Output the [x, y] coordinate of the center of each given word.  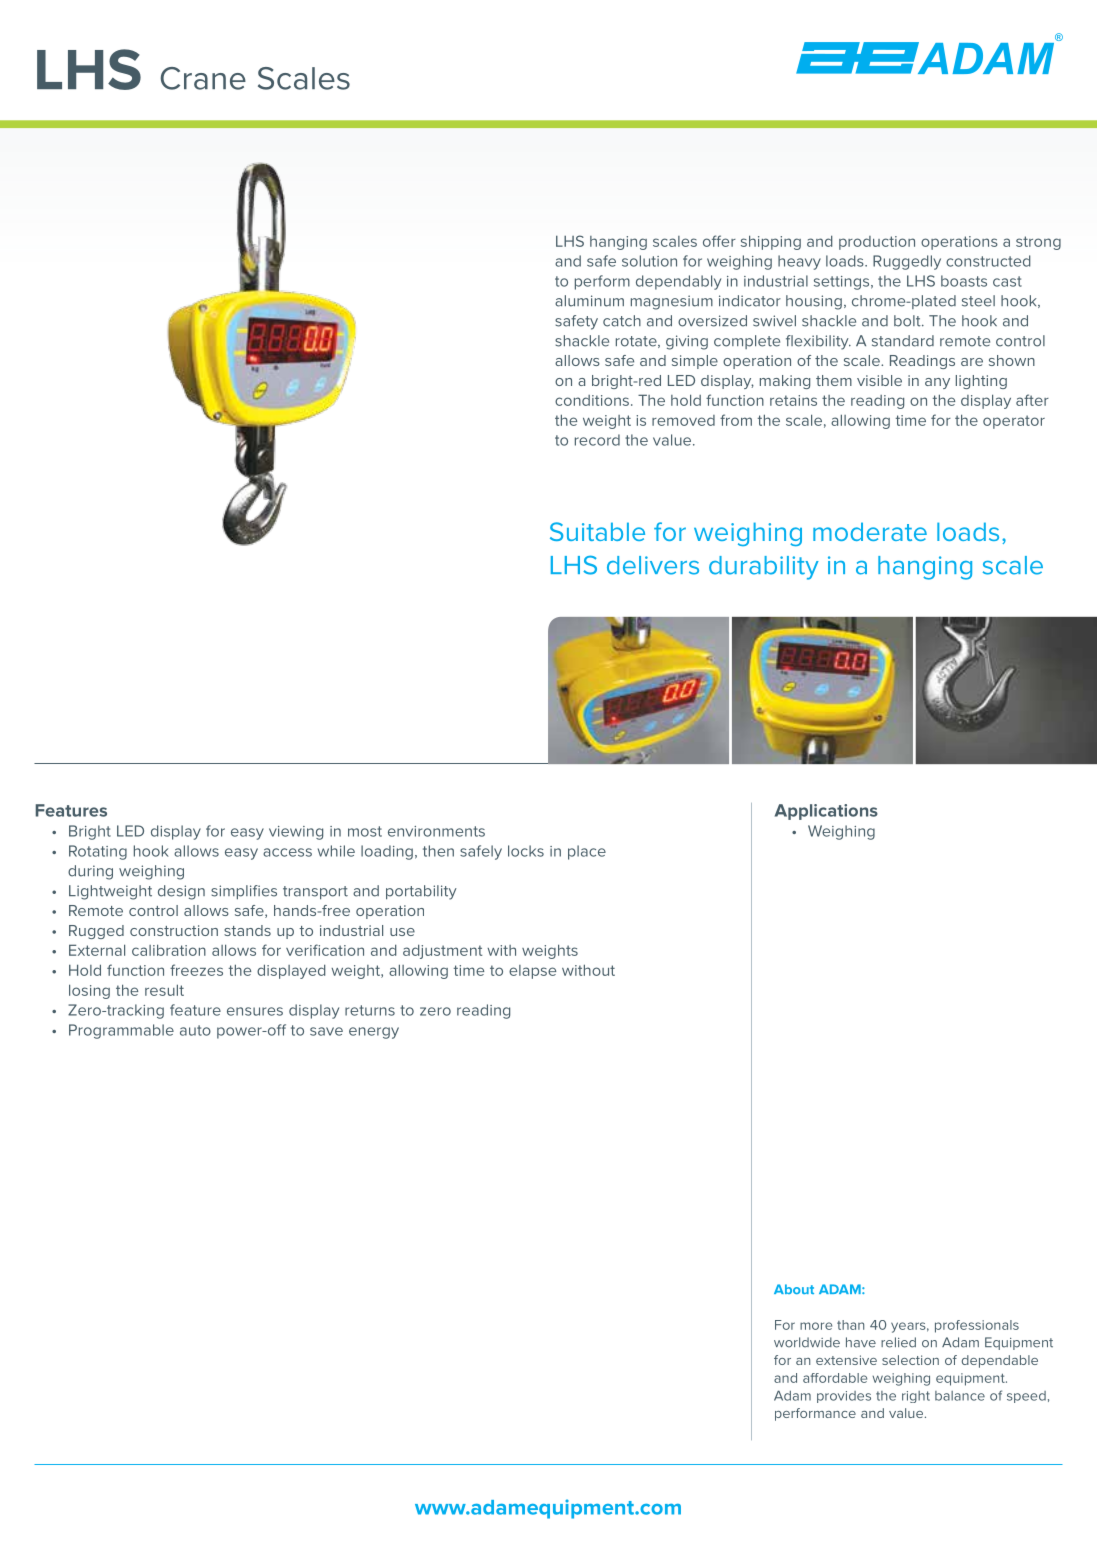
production [877, 243]
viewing [296, 833]
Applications [826, 812]
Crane [203, 78]
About [794, 1289]
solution [649, 261]
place [587, 852]
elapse [532, 972]
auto [195, 1030]
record [597, 440]
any [937, 383]
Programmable [121, 1031]
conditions [592, 400]
